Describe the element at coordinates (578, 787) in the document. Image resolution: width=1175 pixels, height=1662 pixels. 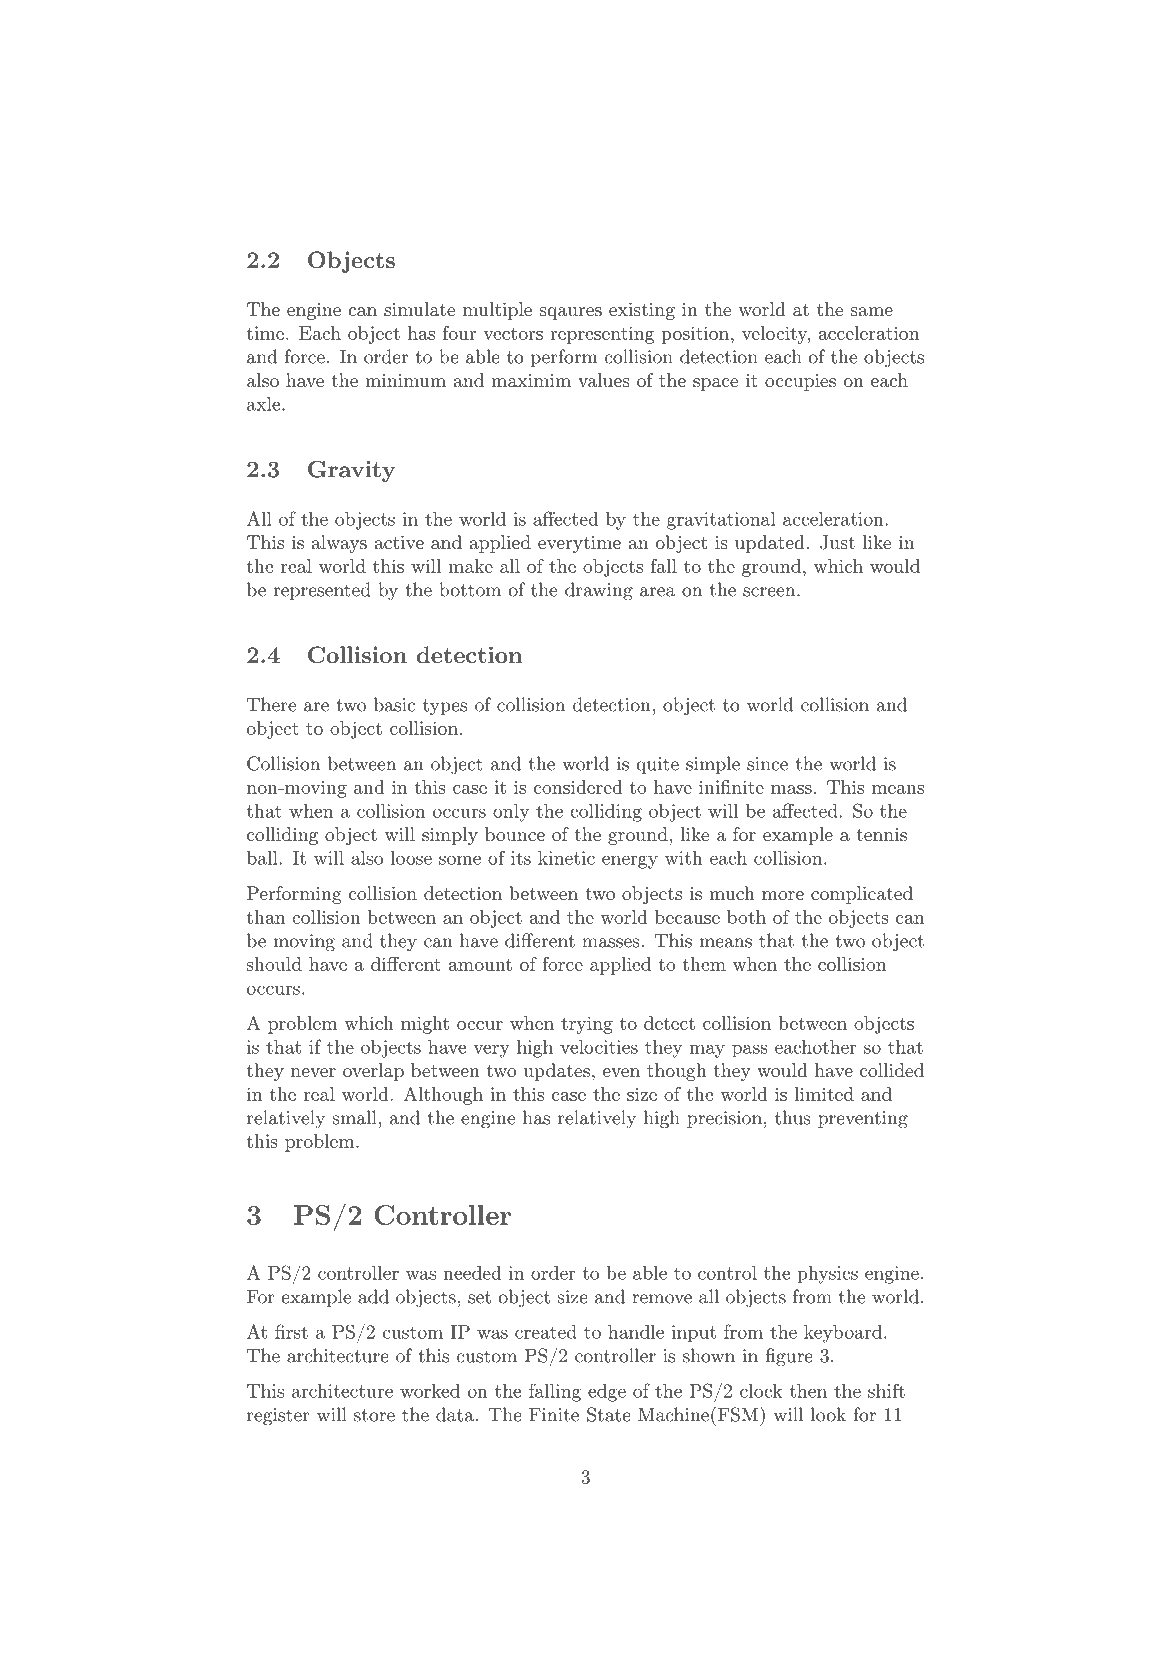
I see `considered` at that location.
